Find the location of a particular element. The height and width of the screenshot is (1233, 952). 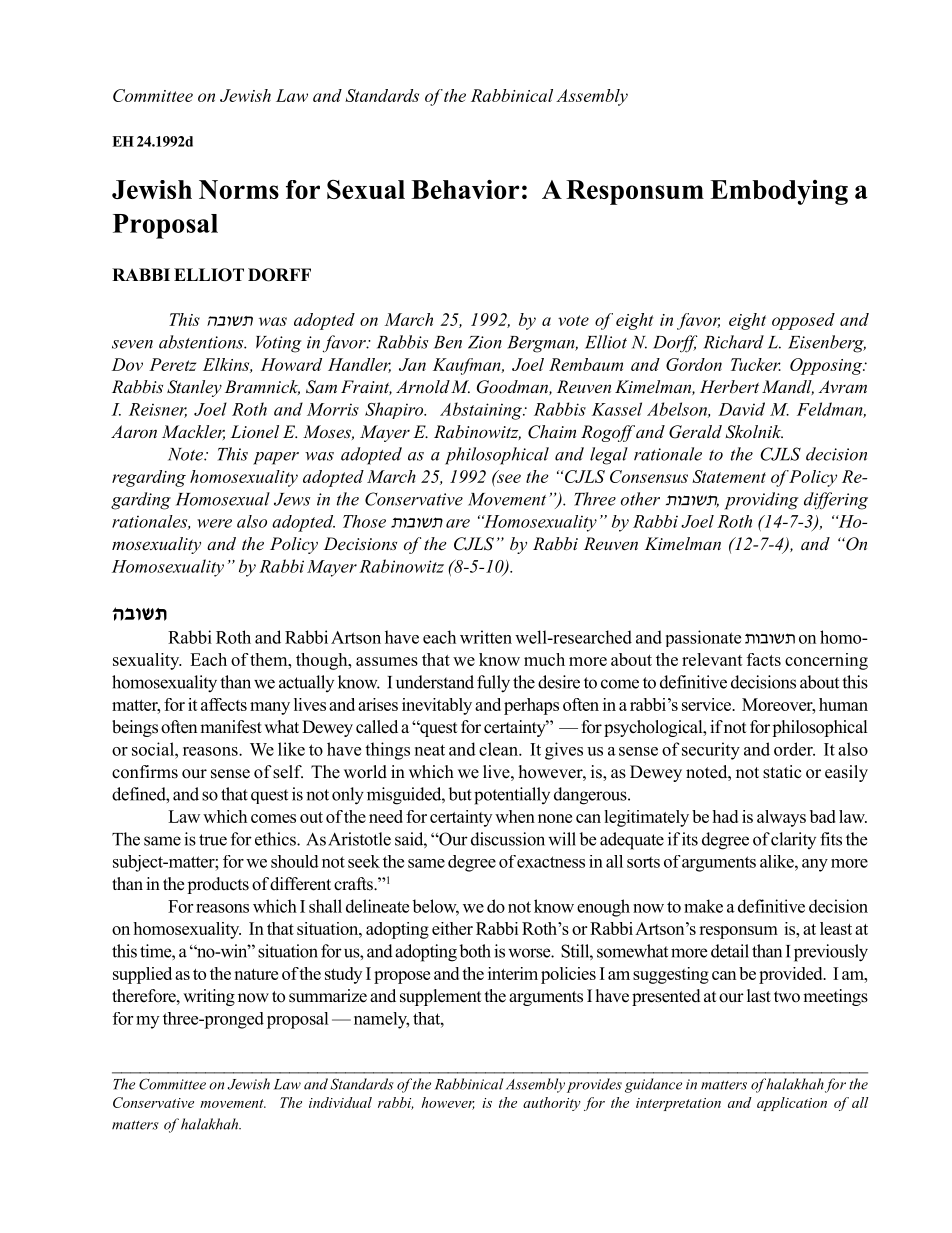

Abstaining is located at coordinates (482, 411).
